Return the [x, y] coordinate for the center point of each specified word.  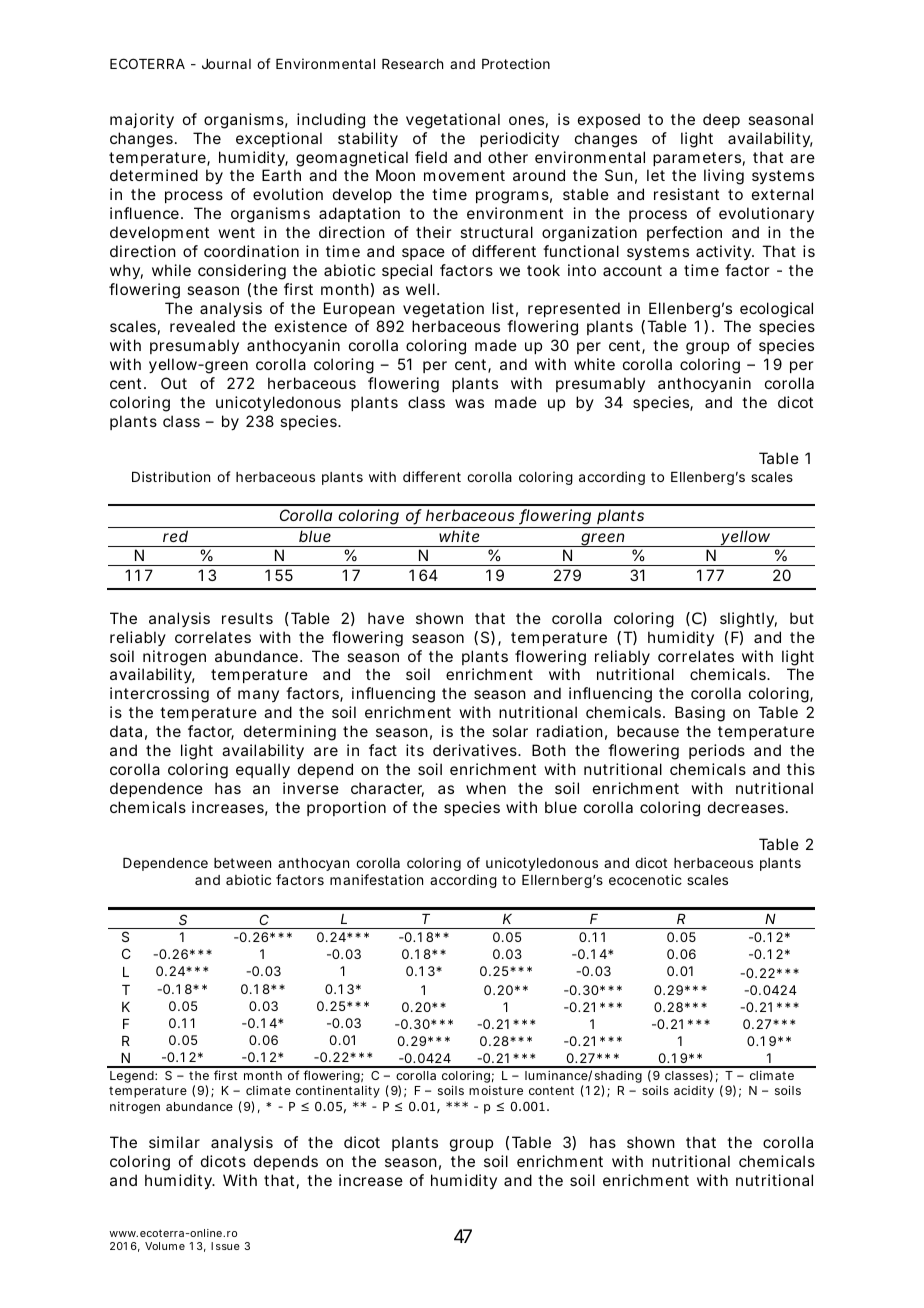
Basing [700, 714]
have [386, 618]
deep [721, 120]
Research [412, 64]
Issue [225, 1246]
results [247, 618]
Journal [226, 64]
